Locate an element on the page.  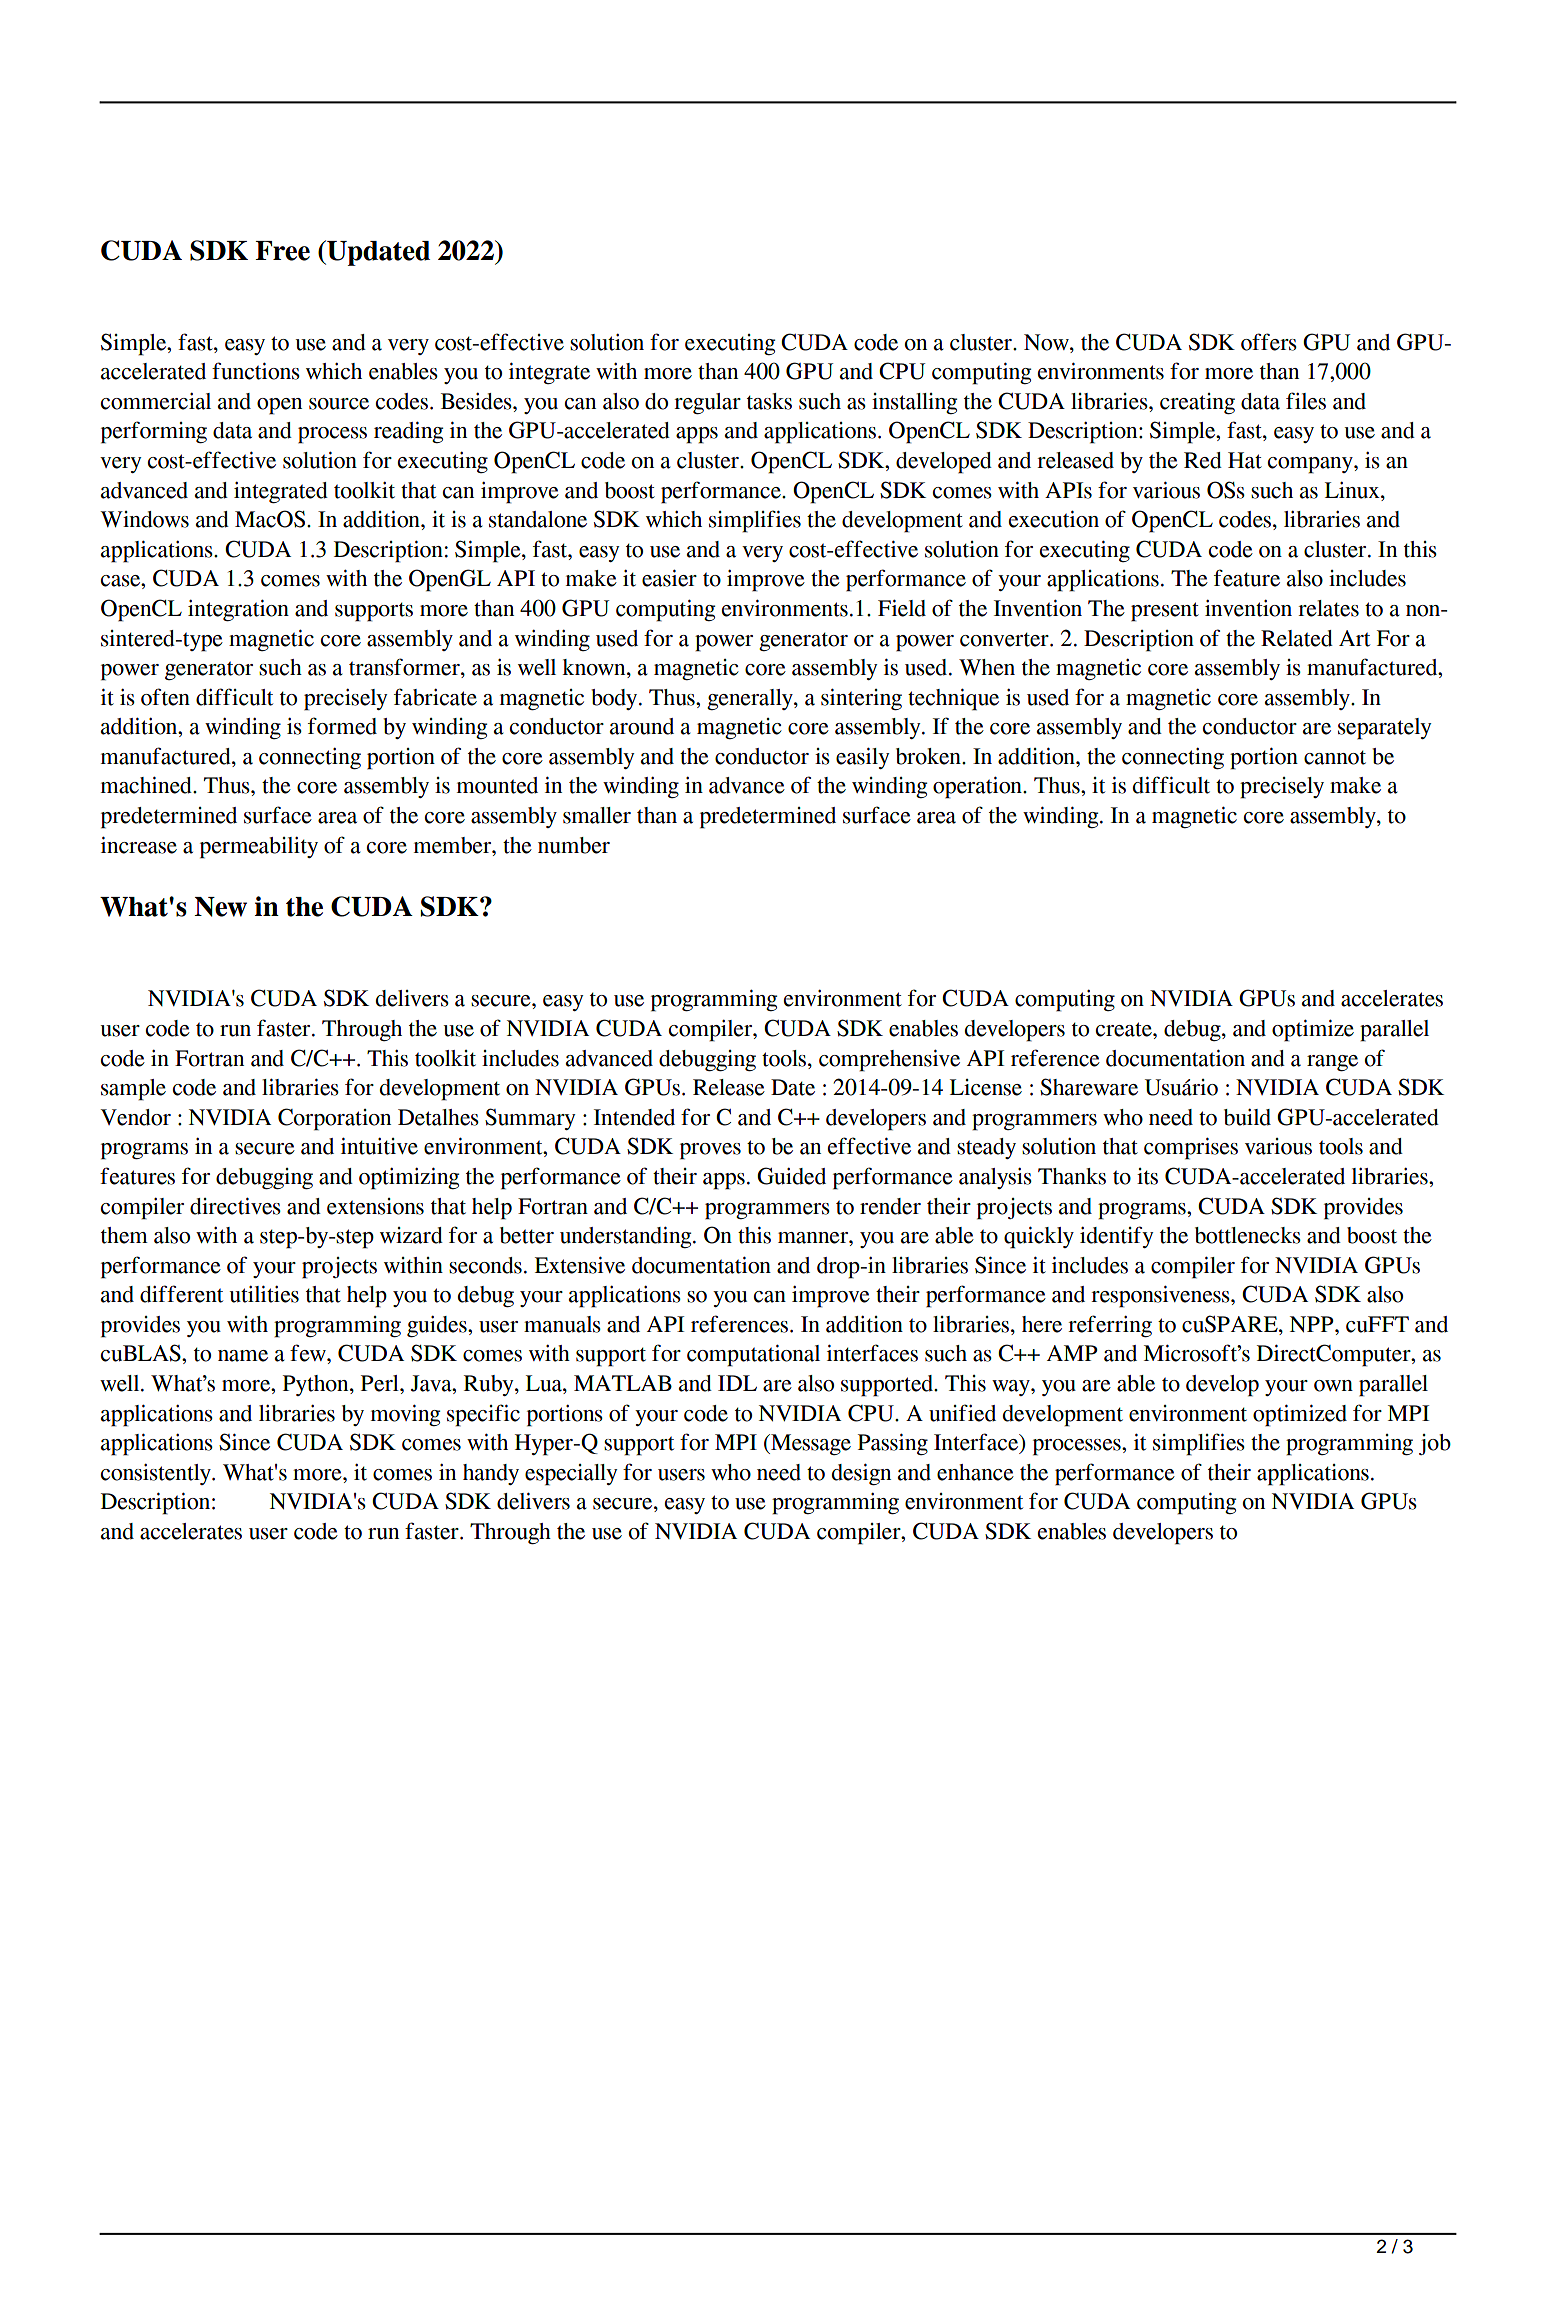
tasks is located at coordinates (769, 401).
